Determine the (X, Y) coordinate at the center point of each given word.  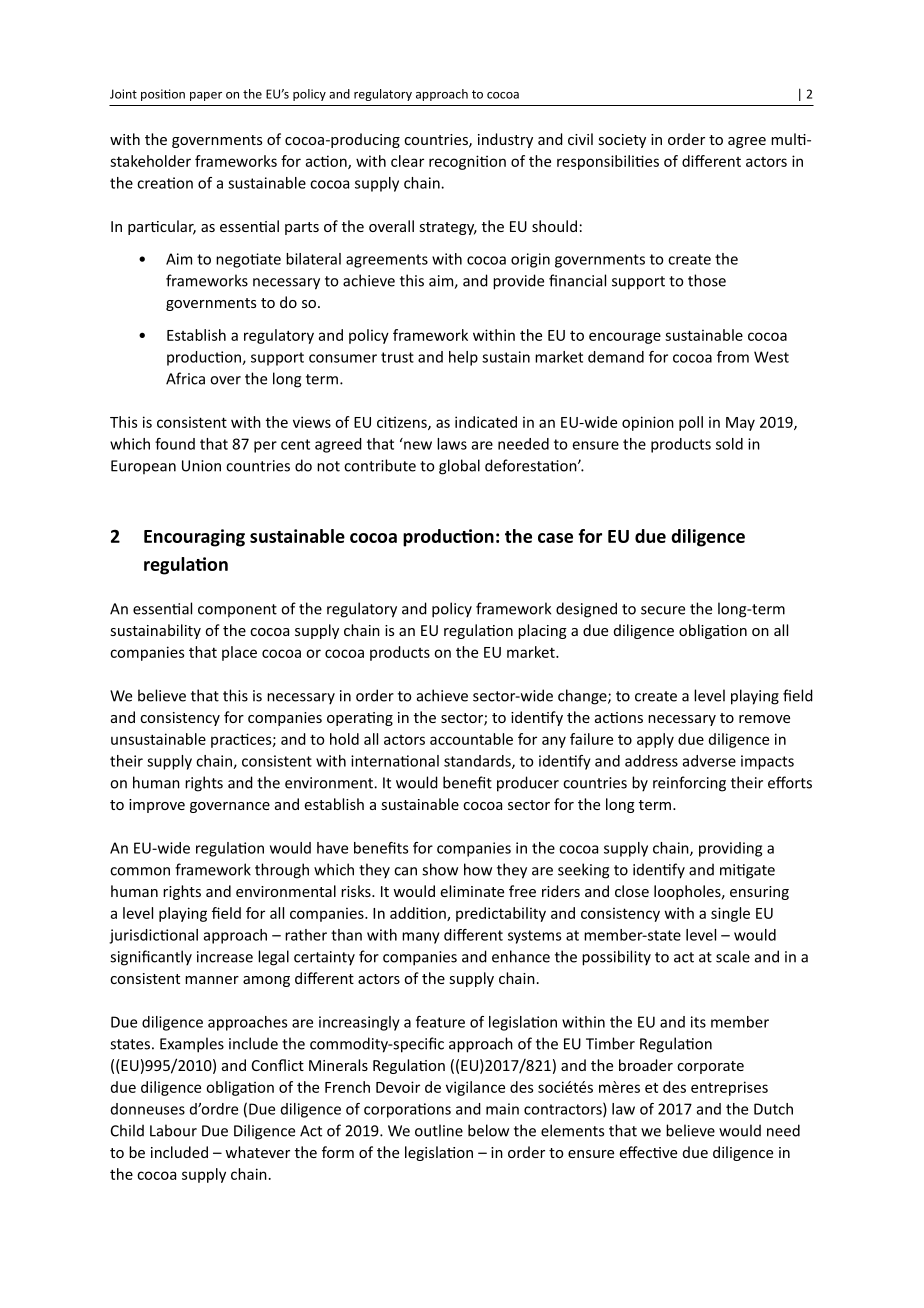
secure (663, 610)
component (237, 610)
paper (206, 96)
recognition (467, 162)
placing (542, 631)
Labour (173, 1130)
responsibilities (608, 162)
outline (439, 1130)
